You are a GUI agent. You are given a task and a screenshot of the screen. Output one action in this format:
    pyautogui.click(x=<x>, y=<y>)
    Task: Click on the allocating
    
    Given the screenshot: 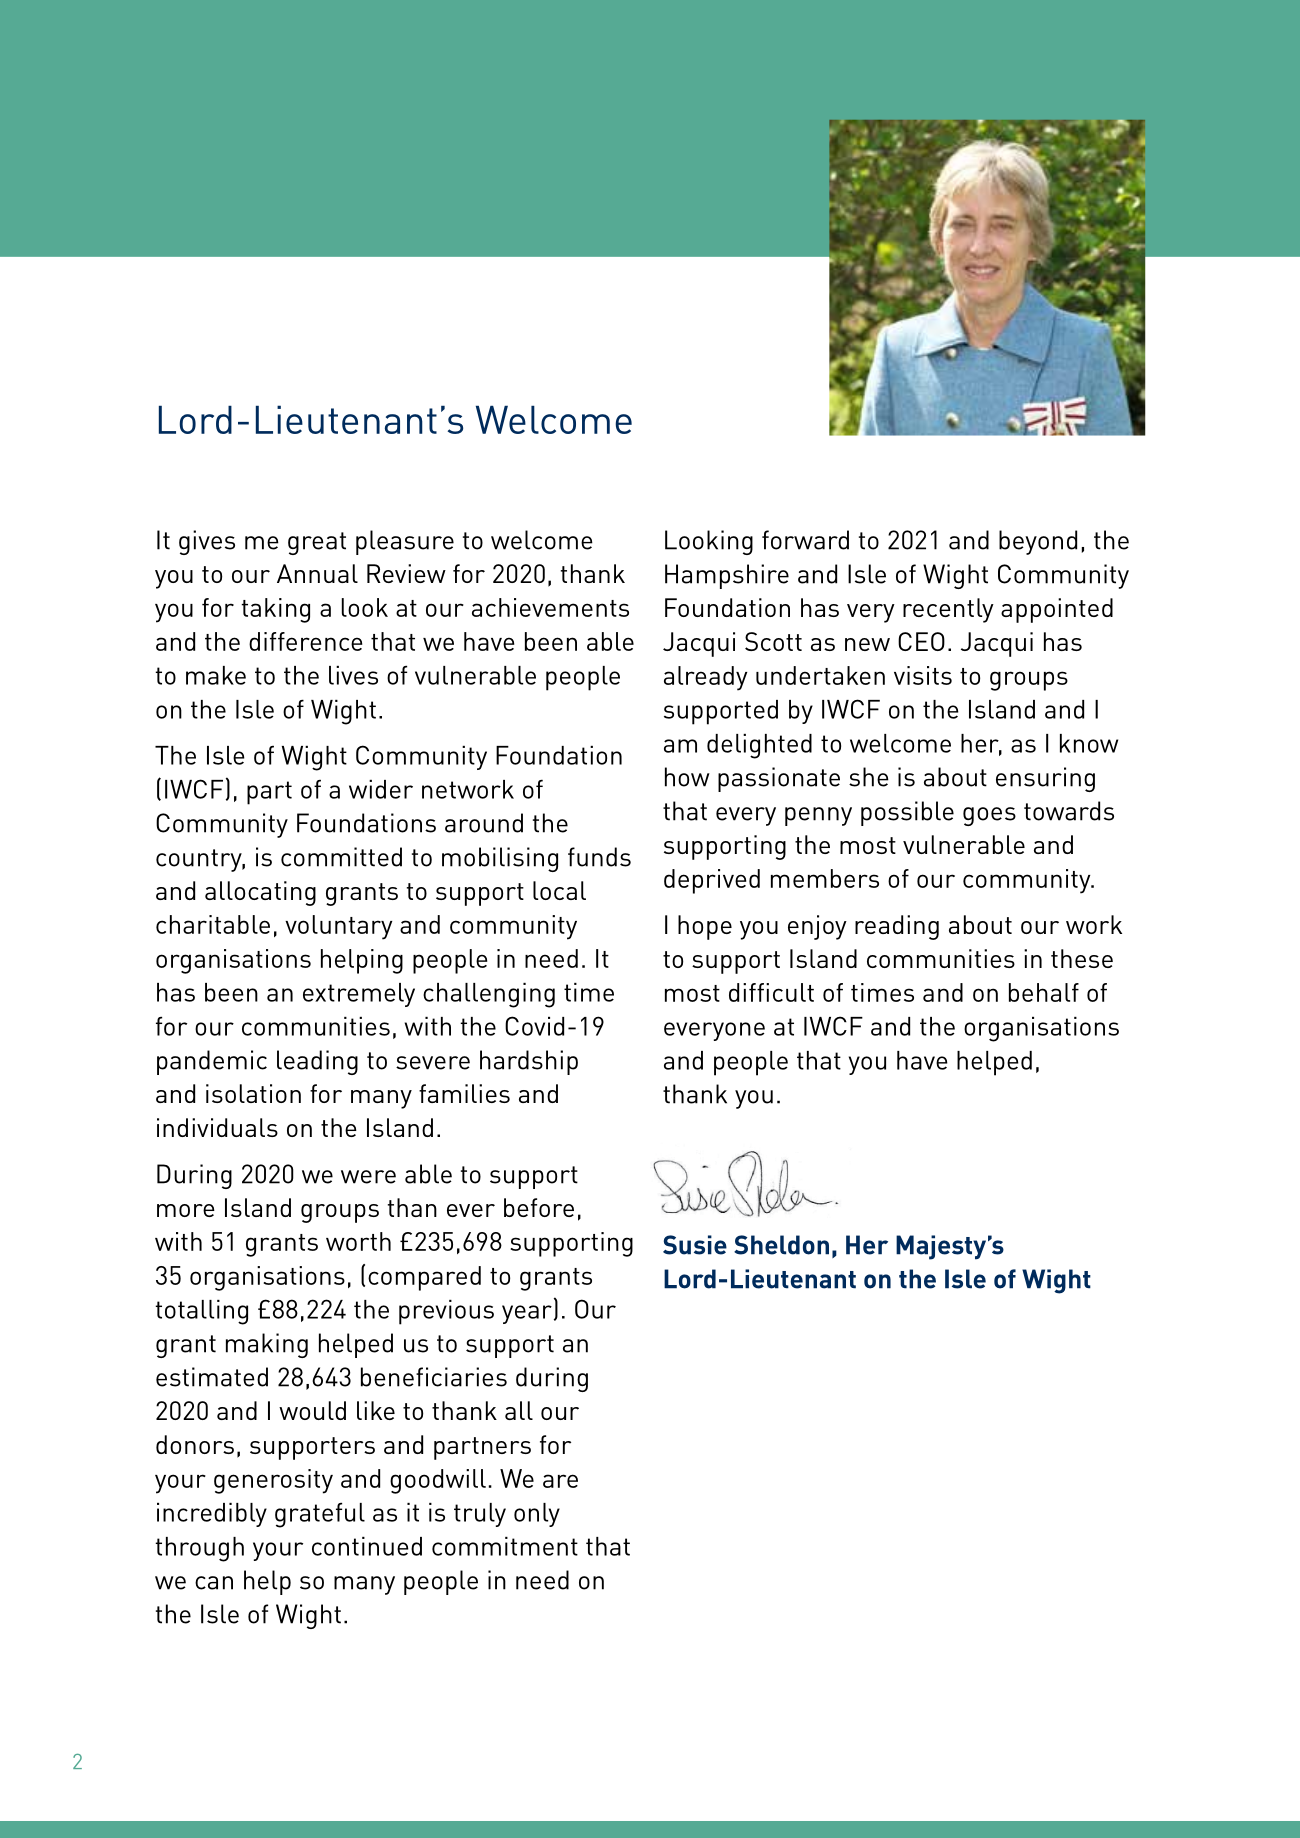 What is the action you would take?
    pyautogui.click(x=260, y=893)
